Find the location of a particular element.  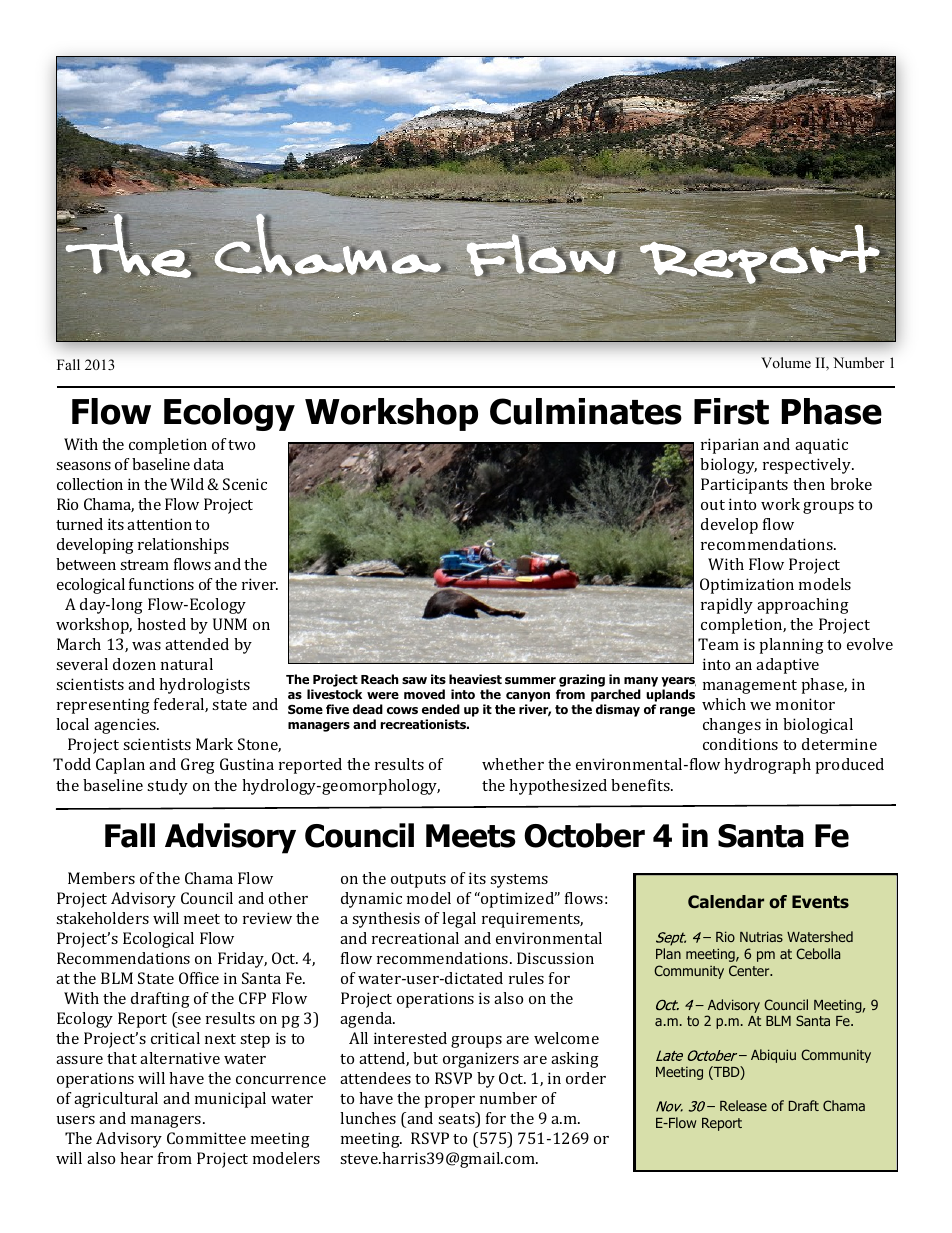

hydrograph is located at coordinates (767, 766).
